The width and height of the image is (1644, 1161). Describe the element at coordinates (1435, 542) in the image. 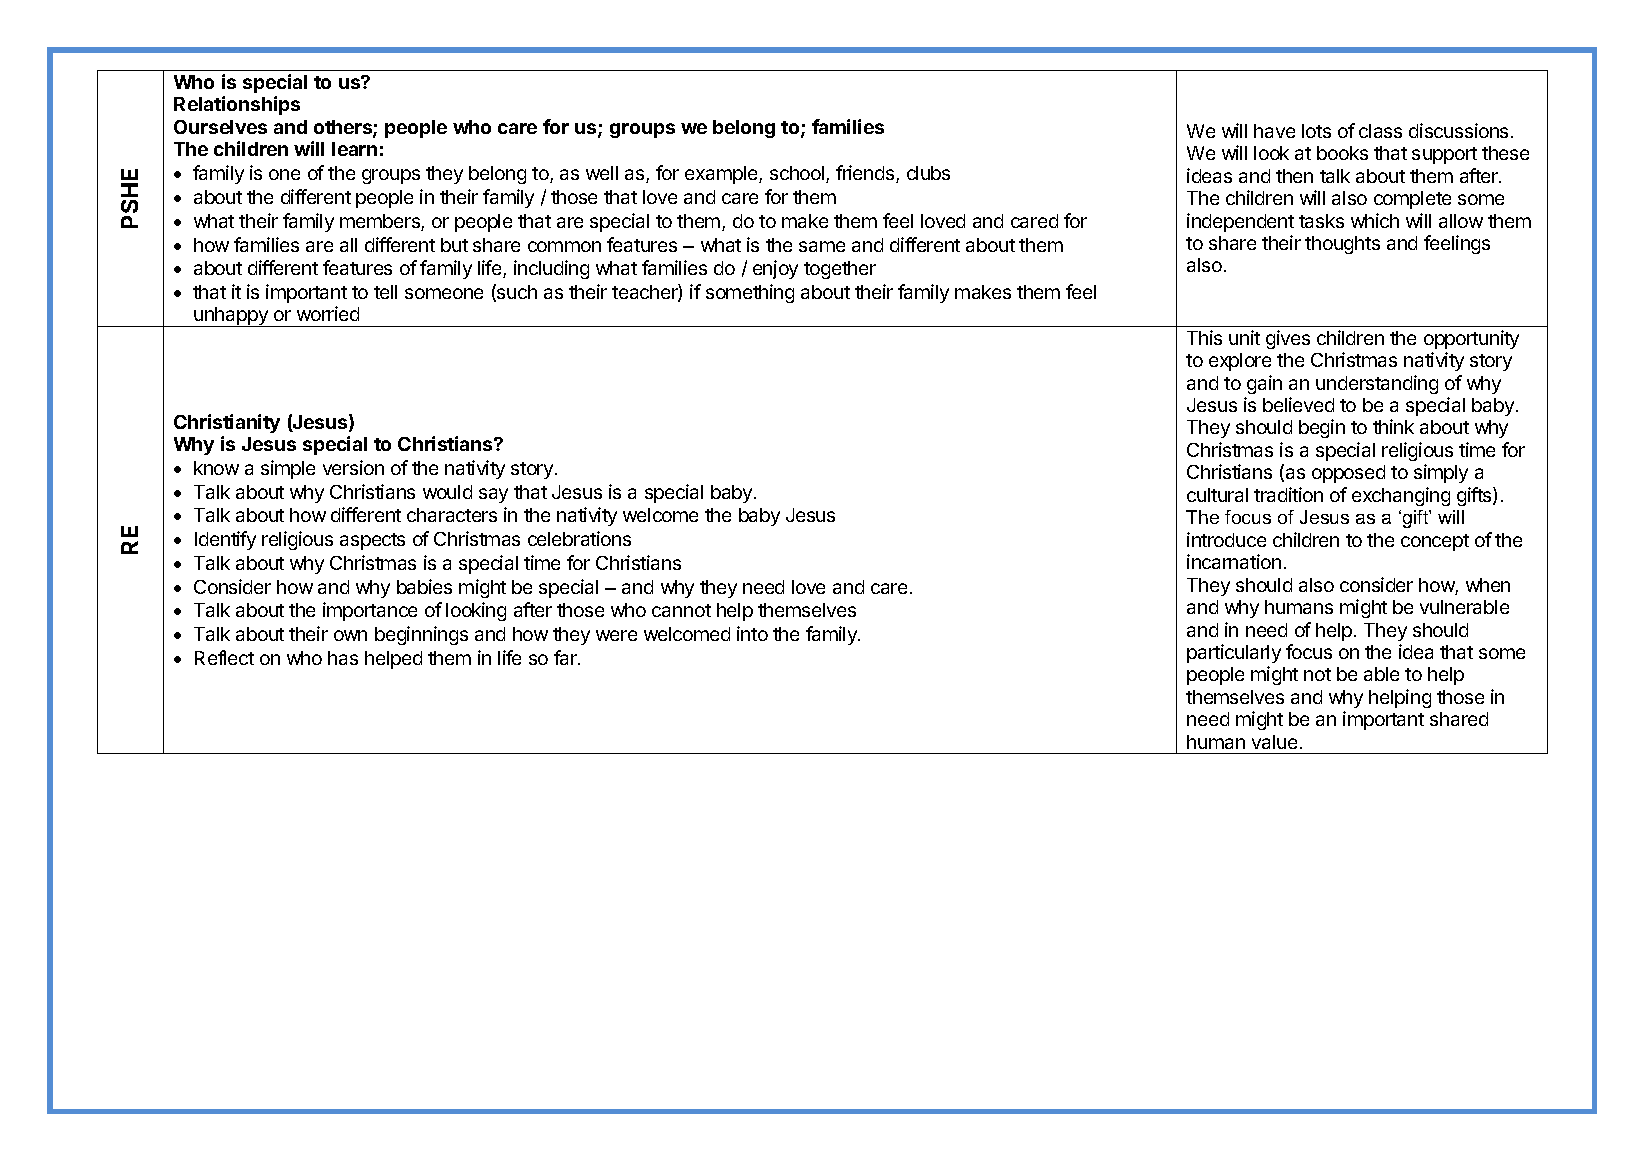

I see `concept` at that location.
